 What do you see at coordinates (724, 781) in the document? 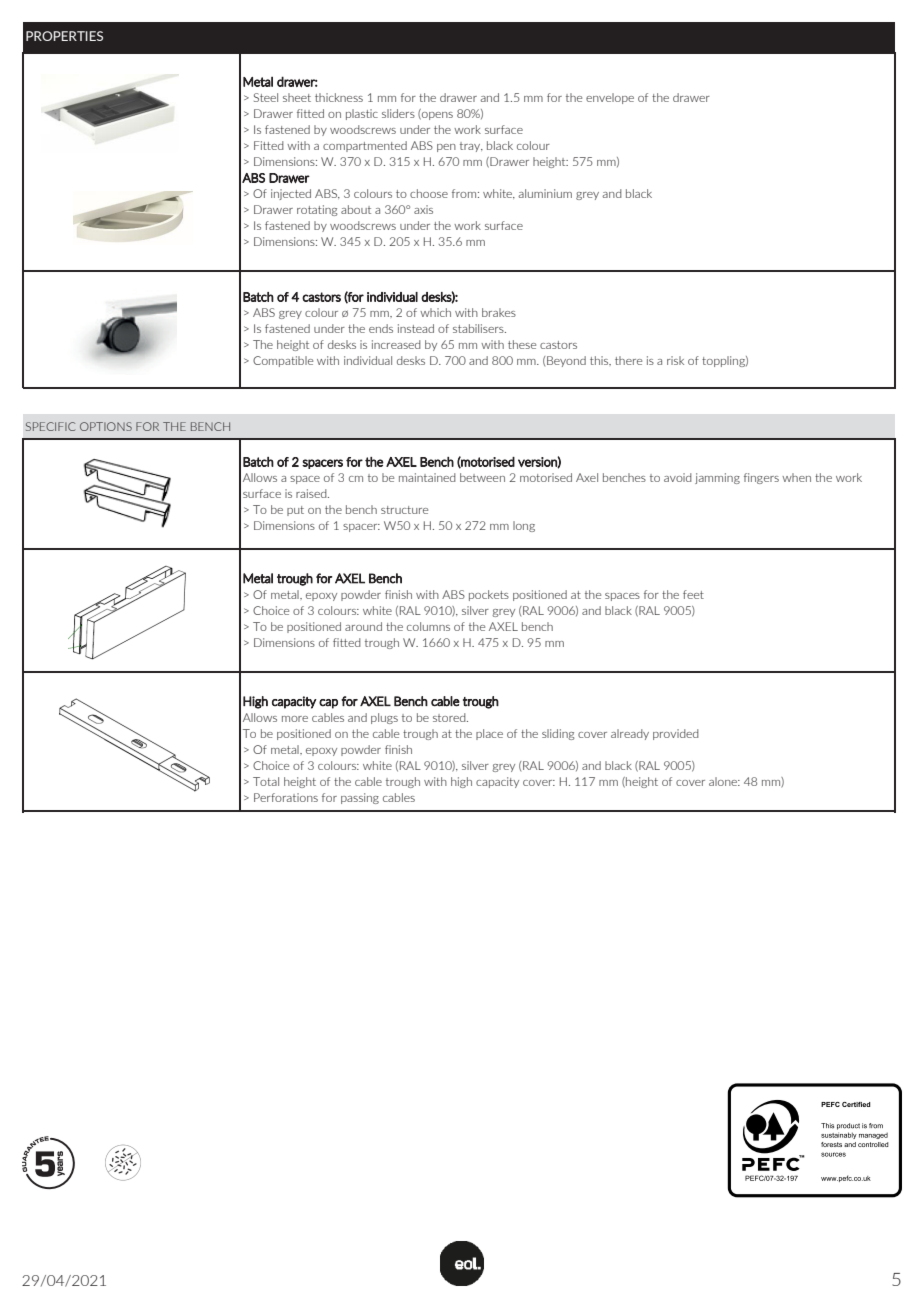
I see `alone` at bounding box center [724, 781].
